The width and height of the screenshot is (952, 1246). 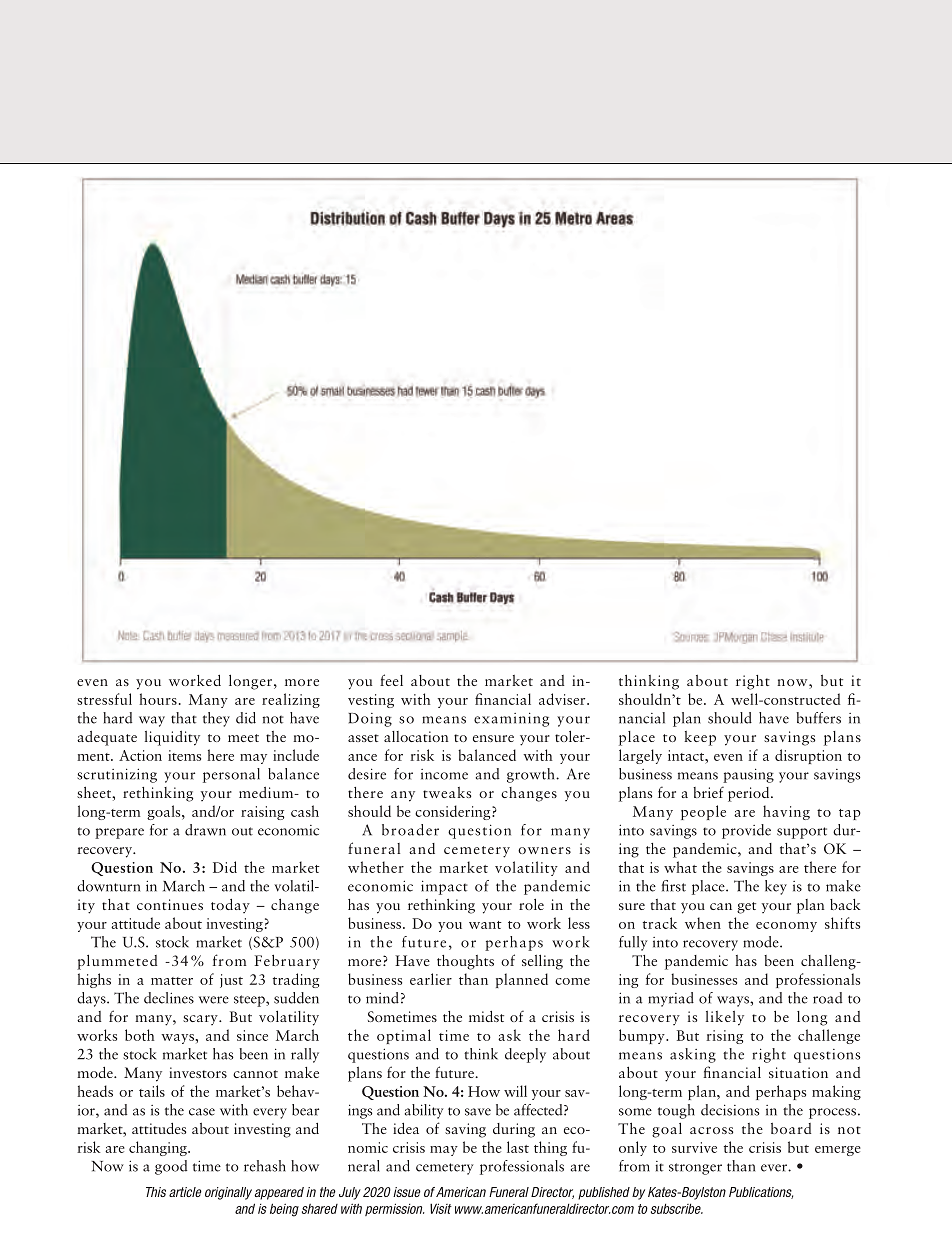 I want to click on thoughts, so click(x=465, y=962).
